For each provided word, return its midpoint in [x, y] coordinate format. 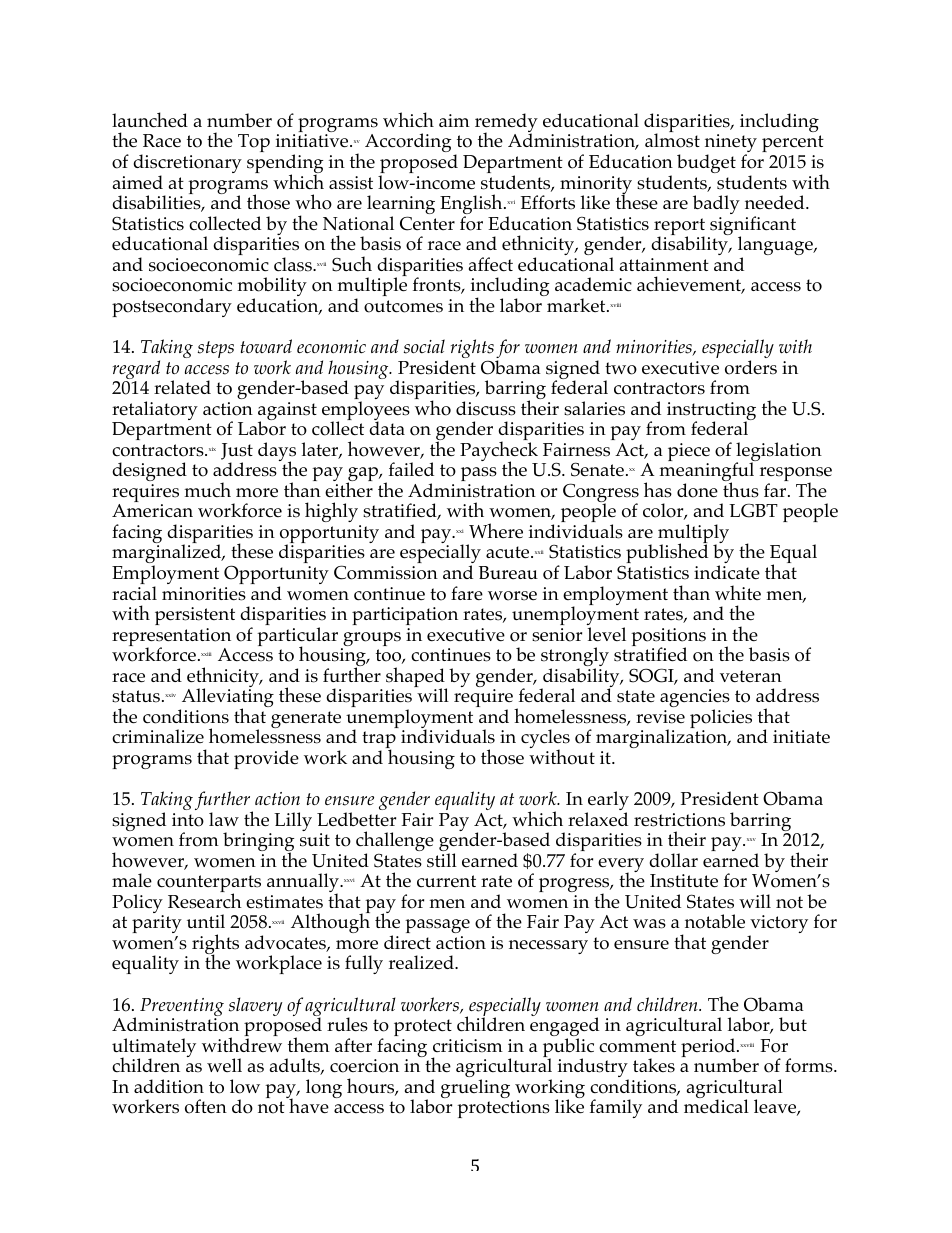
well [224, 1065]
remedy [506, 124]
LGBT [753, 511]
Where [496, 531]
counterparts [209, 885]
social [424, 346]
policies [721, 720]
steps [216, 349]
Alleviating [227, 699]
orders [751, 367]
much [208, 489]
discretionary [187, 165]
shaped [416, 678]
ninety [731, 145]
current [446, 881]
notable [715, 921]
